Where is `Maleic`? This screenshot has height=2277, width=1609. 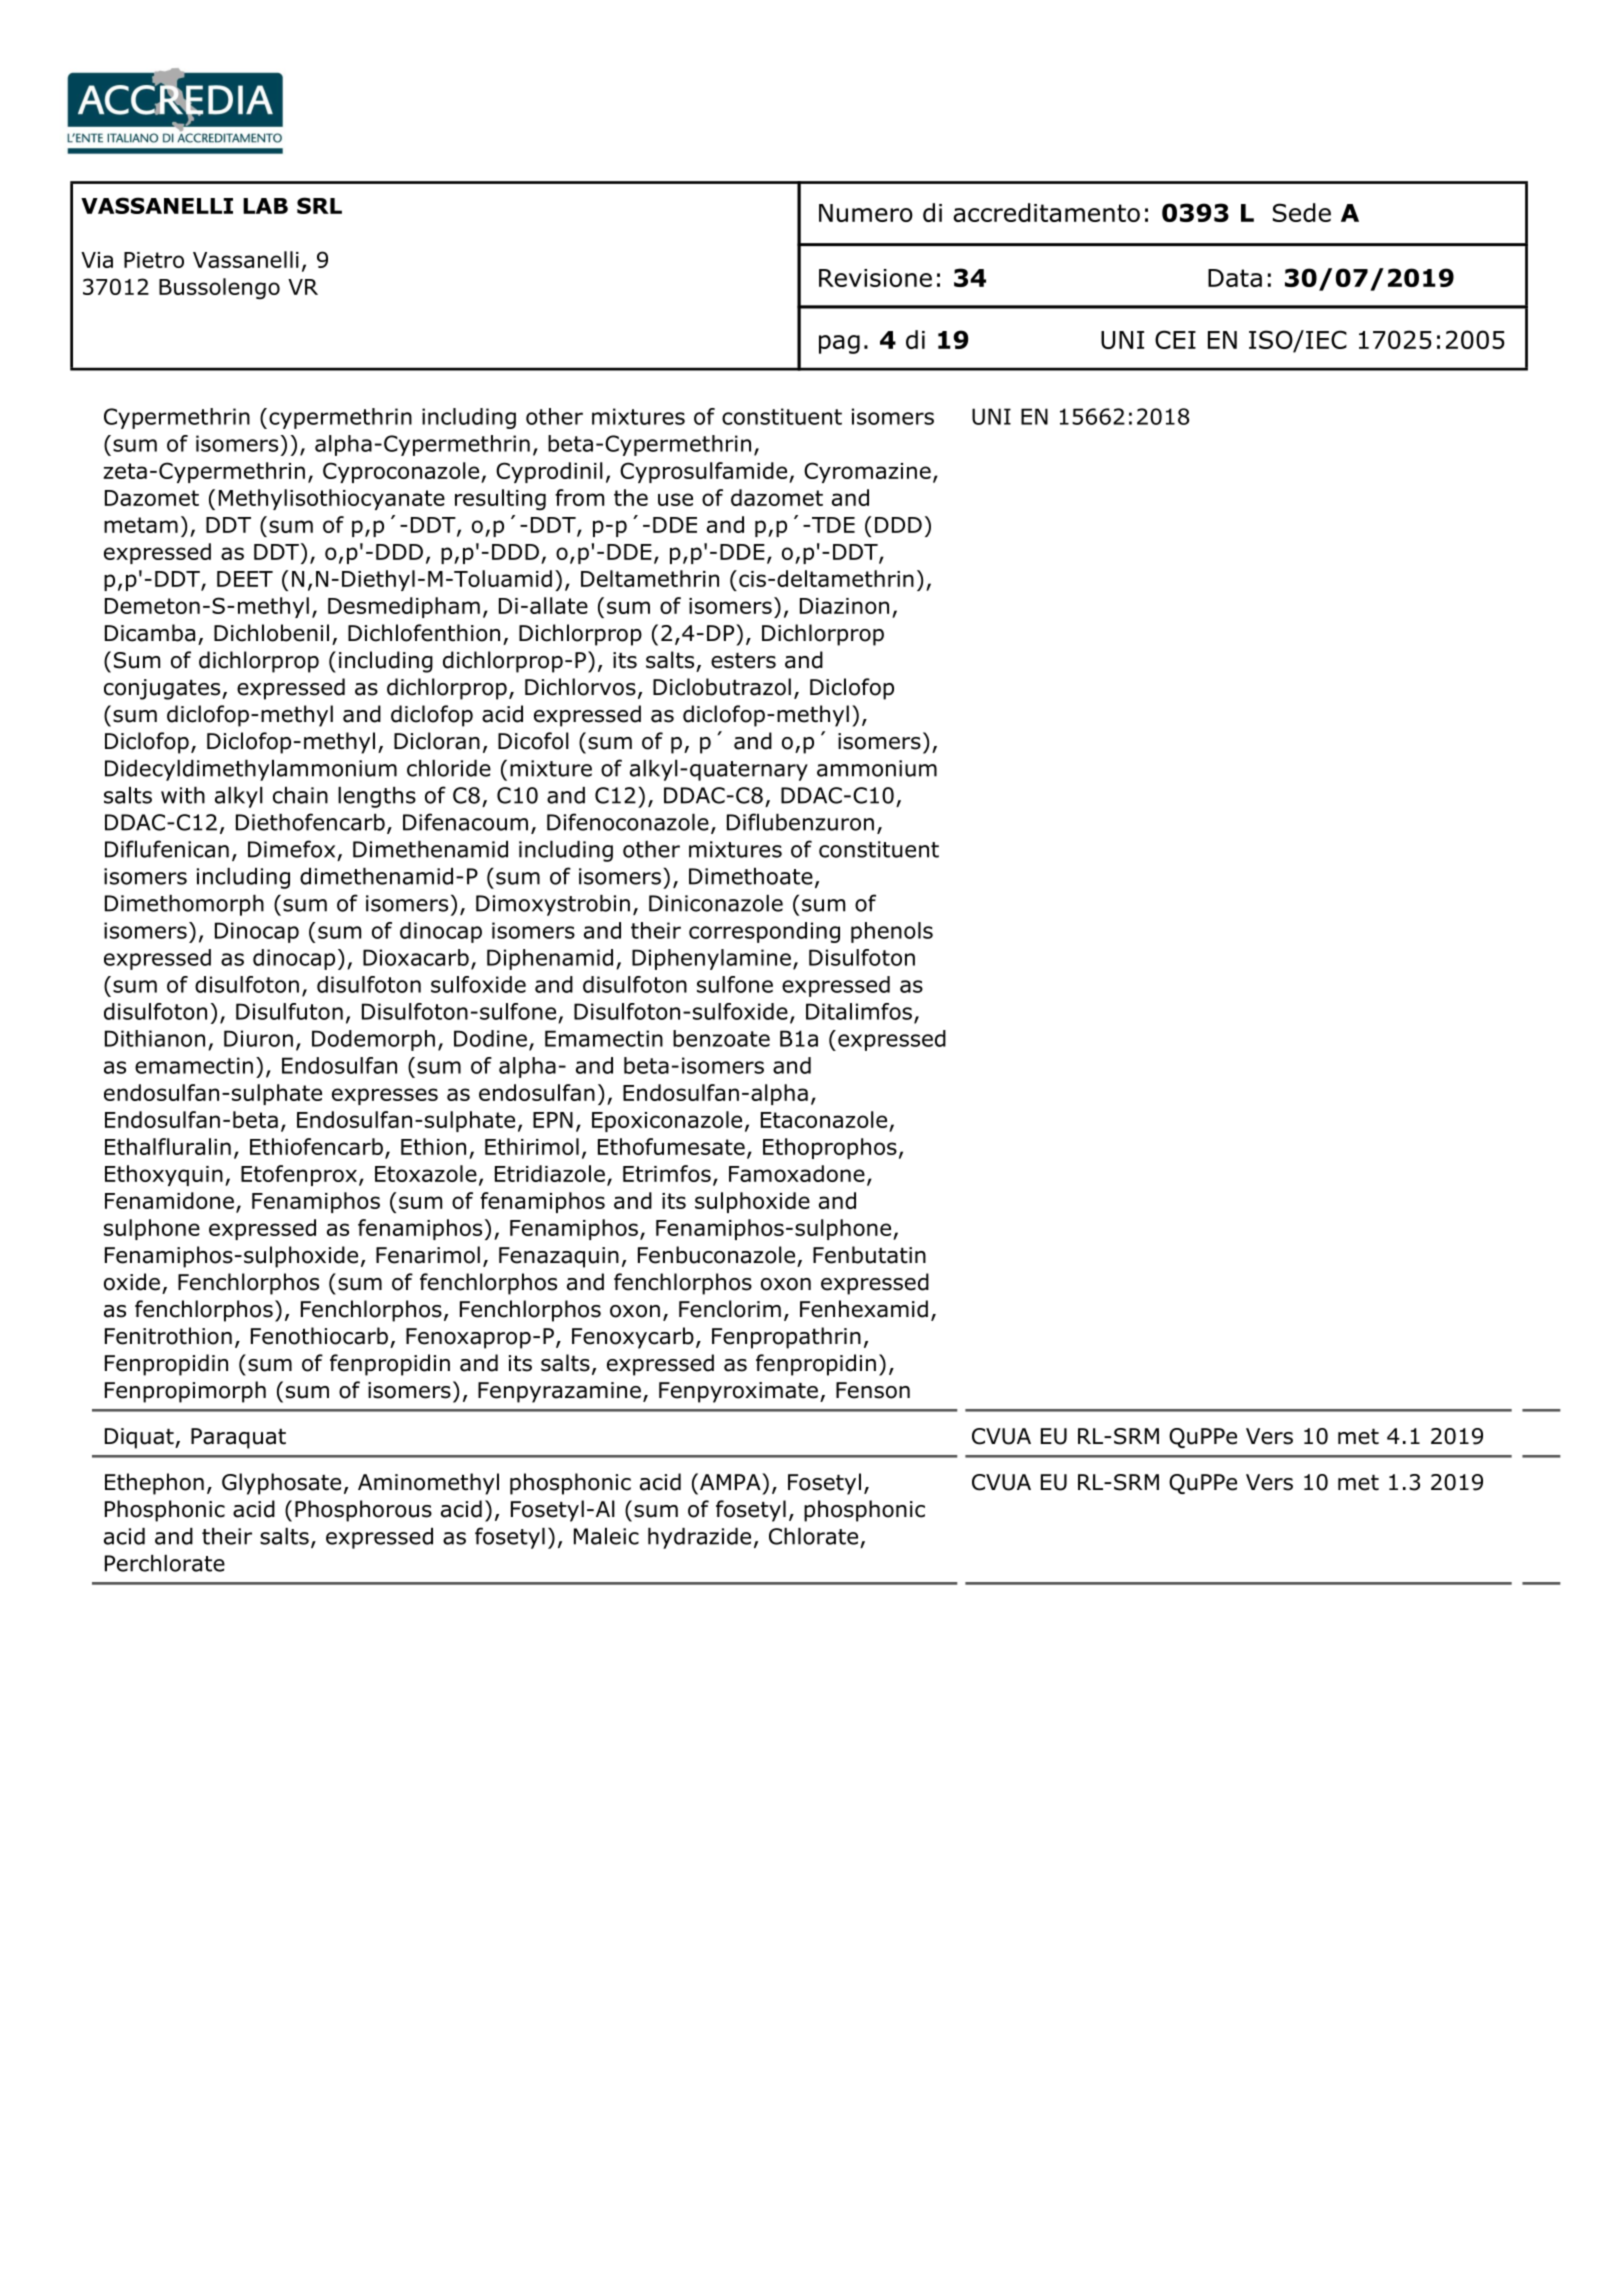
Maleic is located at coordinates (606, 1536).
